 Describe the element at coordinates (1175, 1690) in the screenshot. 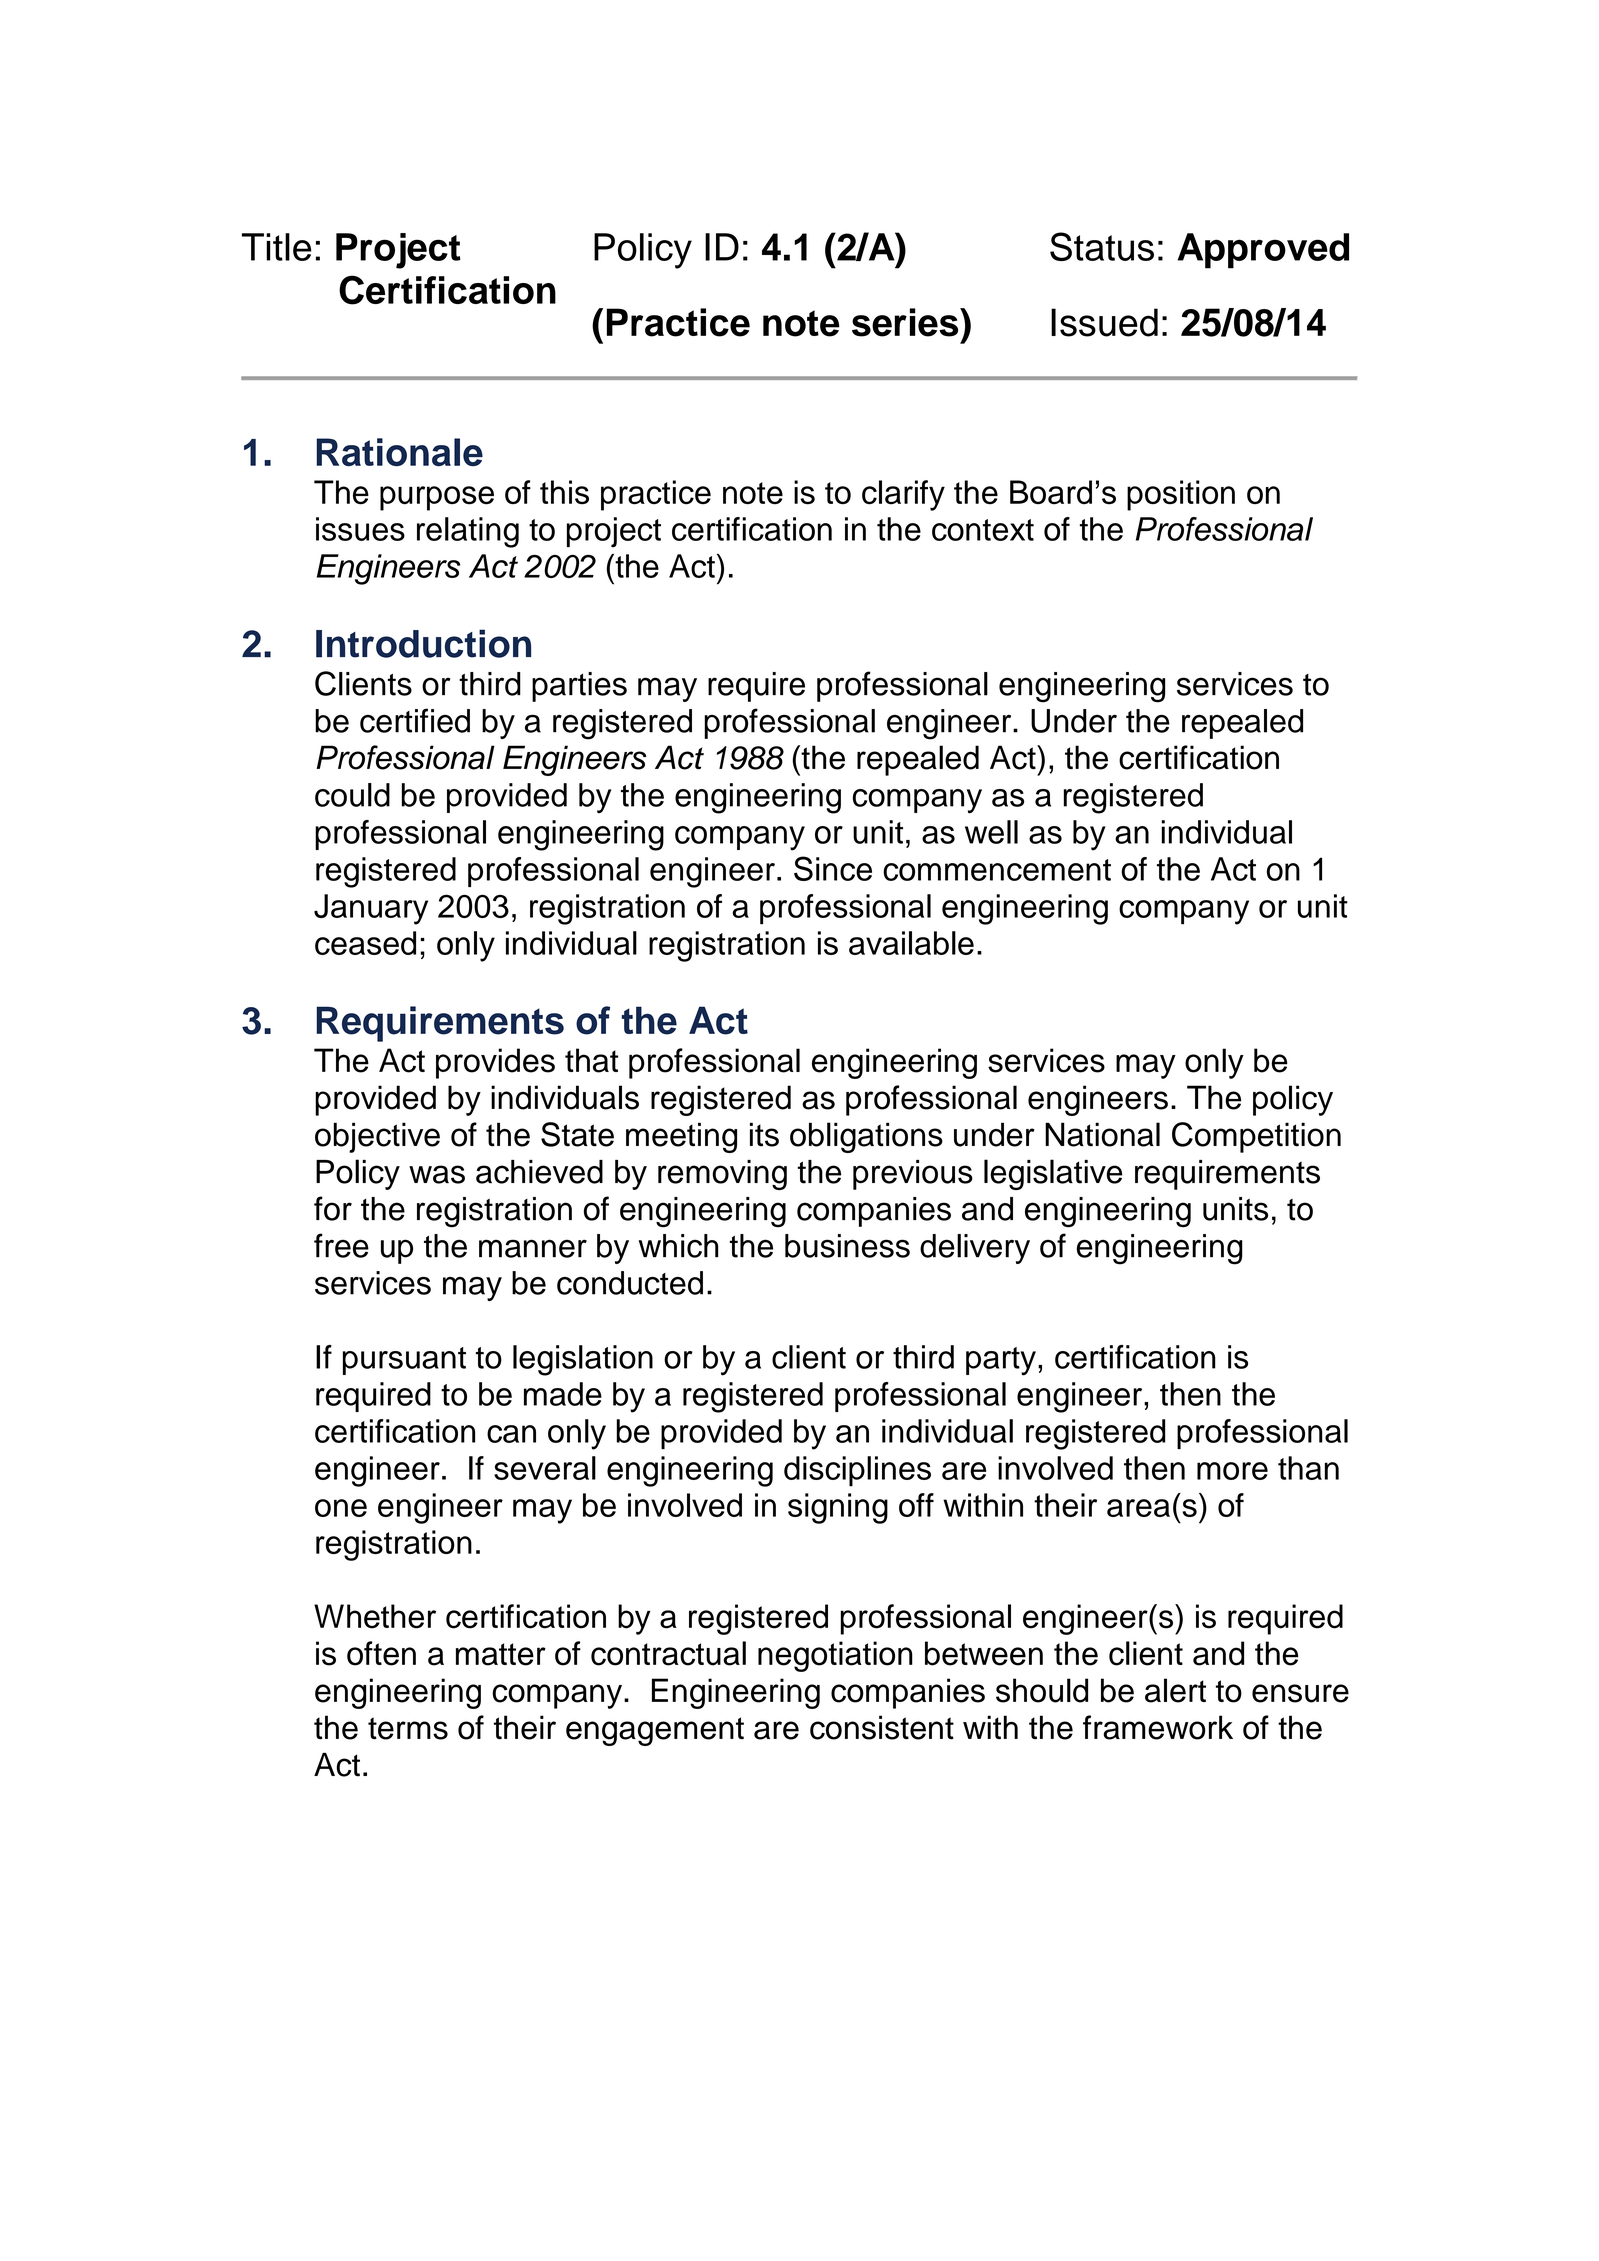

I see `alert` at that location.
